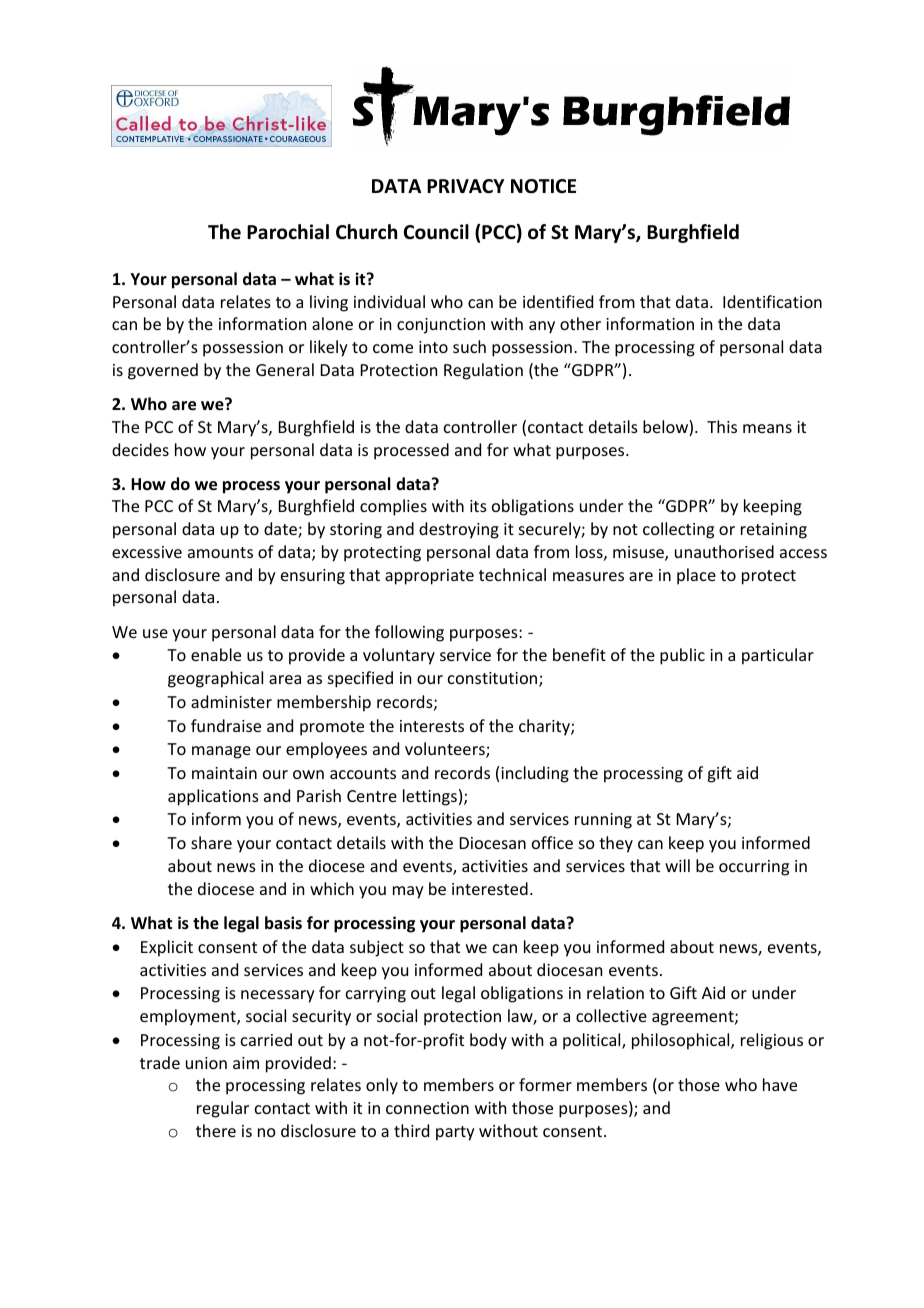 The width and height of the image is (924, 1308). I want to click on its, so click(478, 506).
